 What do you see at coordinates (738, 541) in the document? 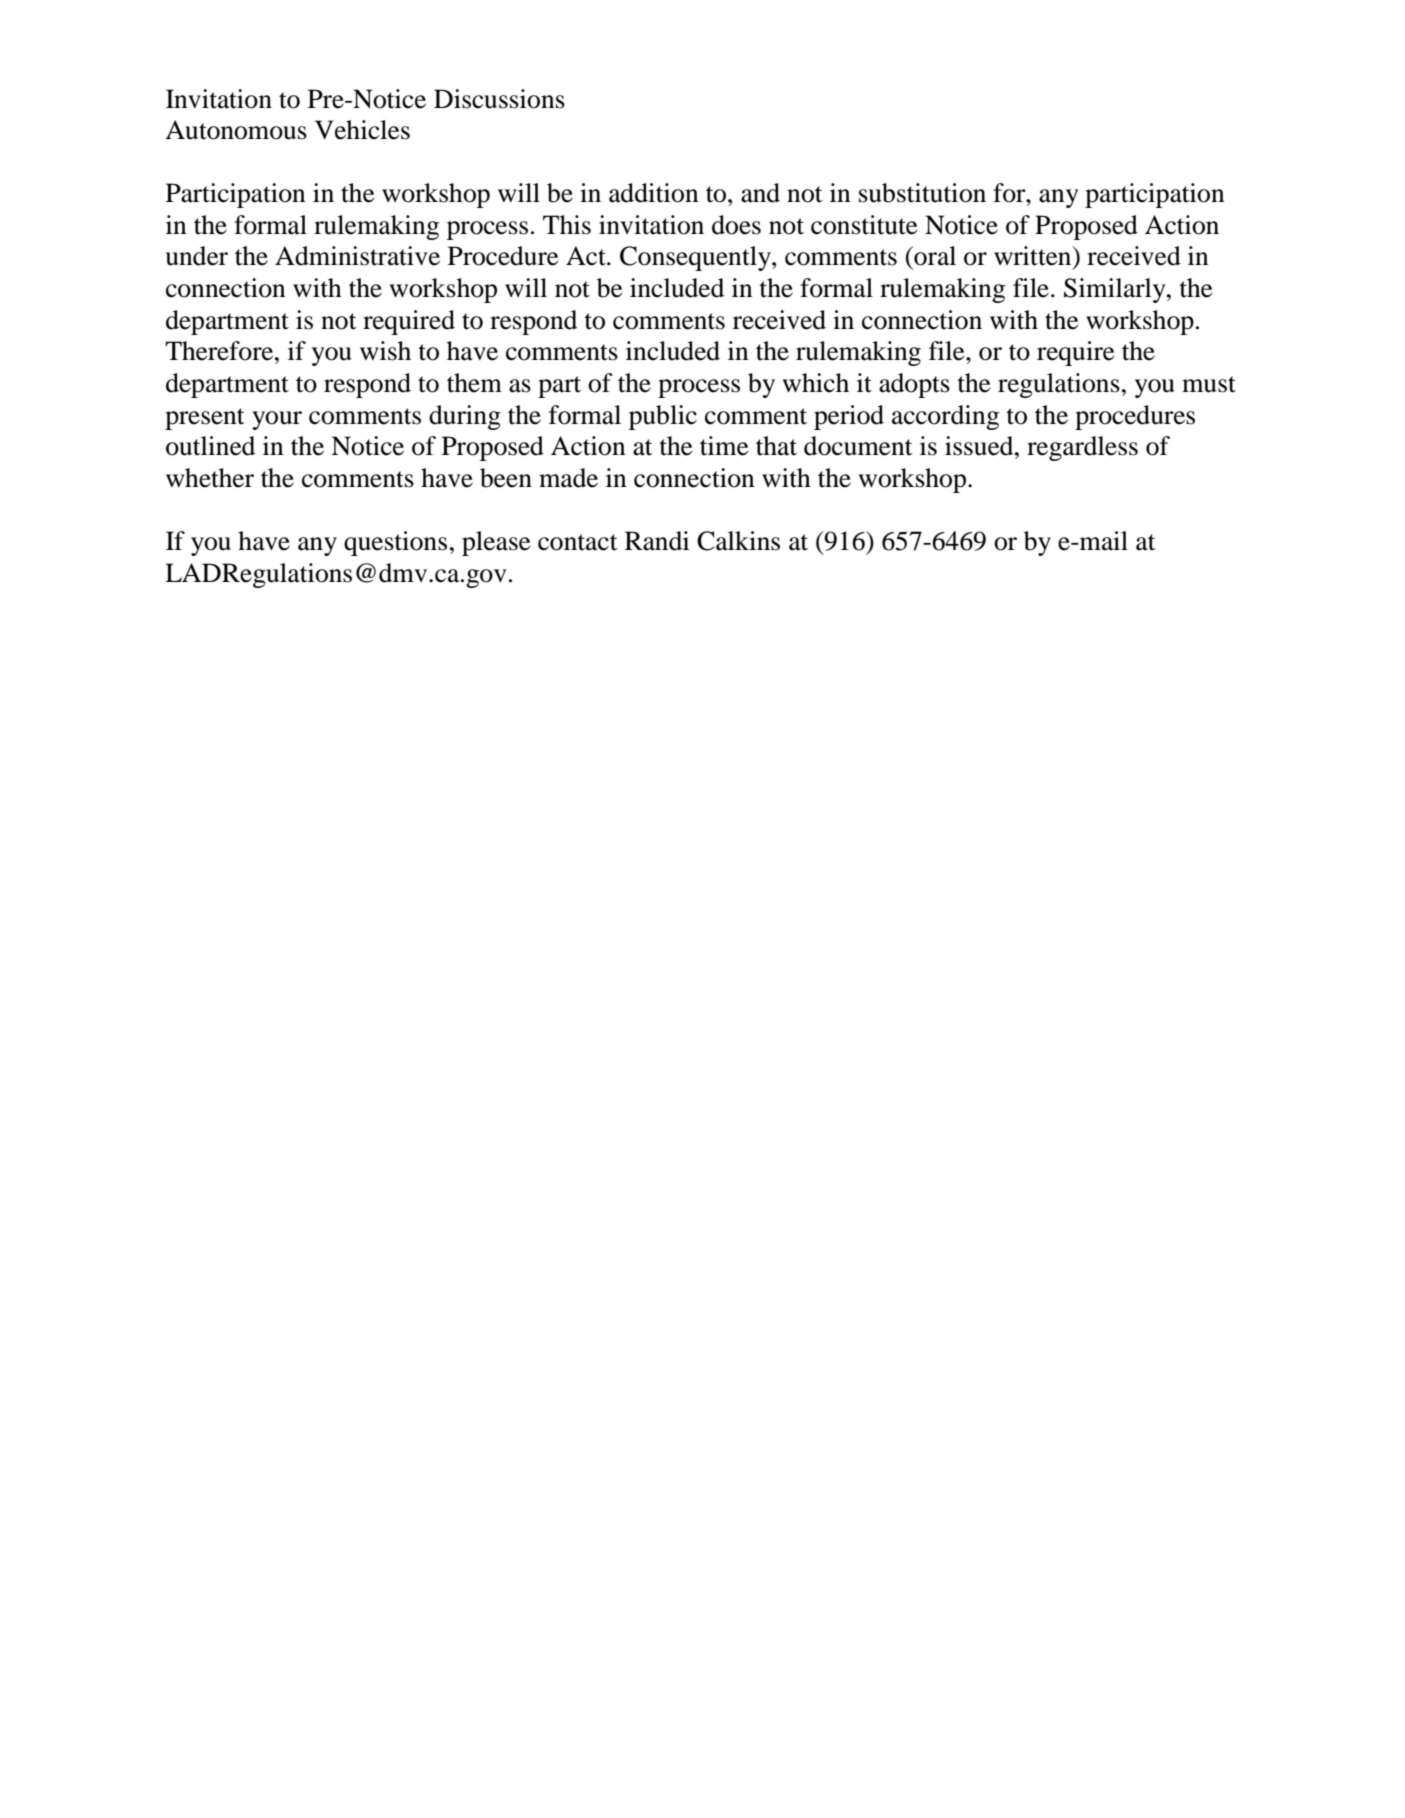
I see `Calkins` at bounding box center [738, 541].
